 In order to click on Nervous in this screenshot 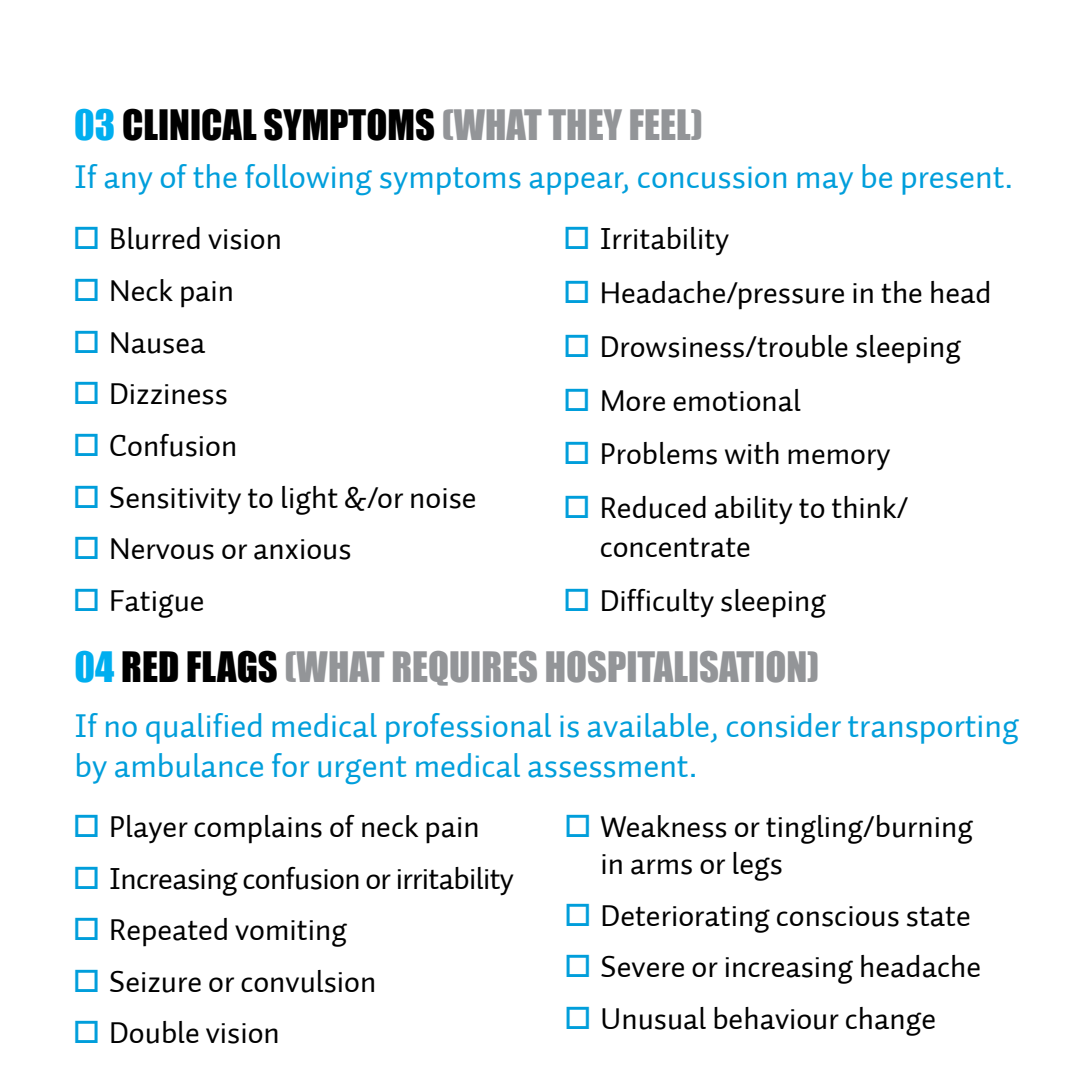, I will do `click(162, 549)`.
